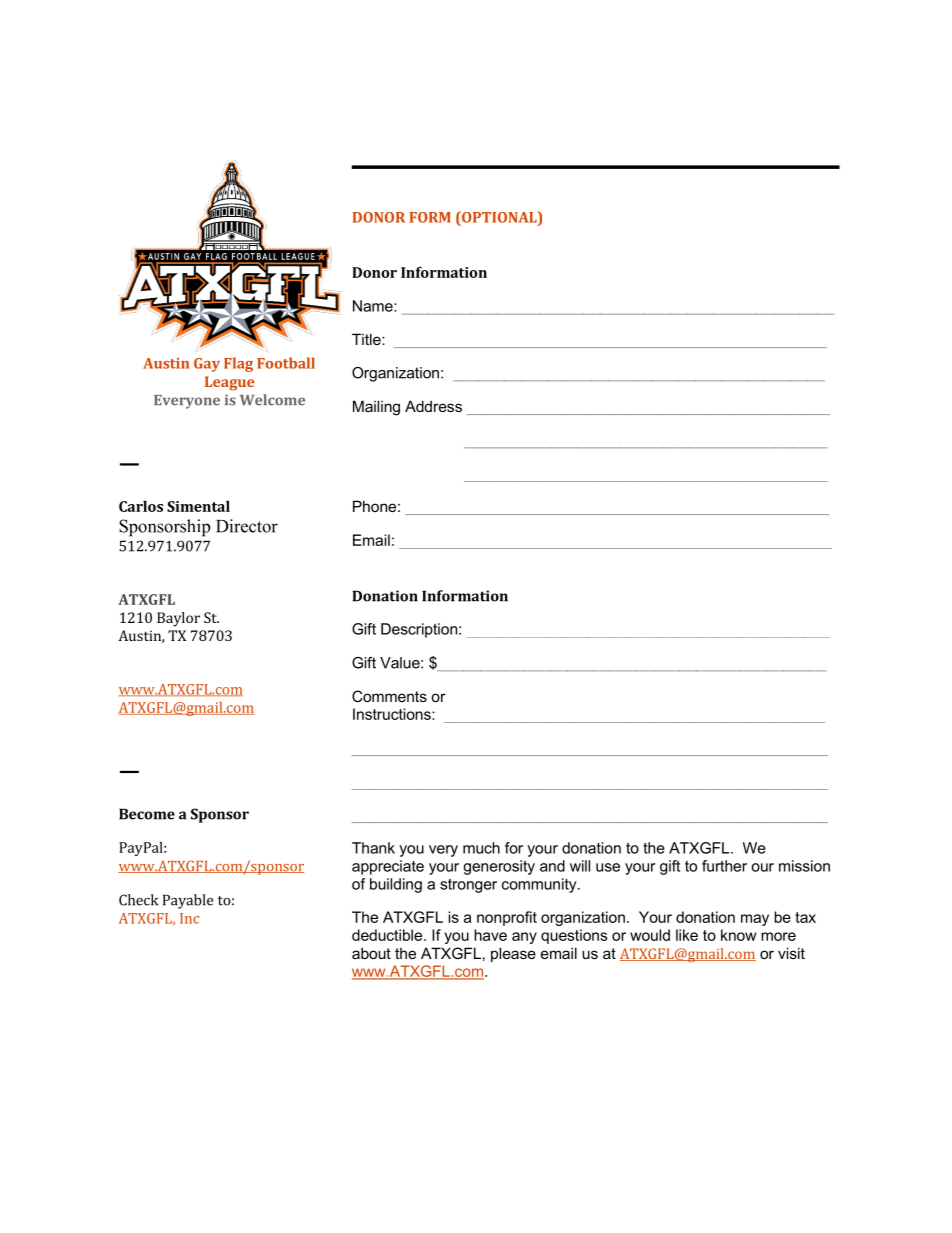 This image has height=1233, width=952. What do you see at coordinates (147, 814) in the image?
I see `Become` at bounding box center [147, 814].
